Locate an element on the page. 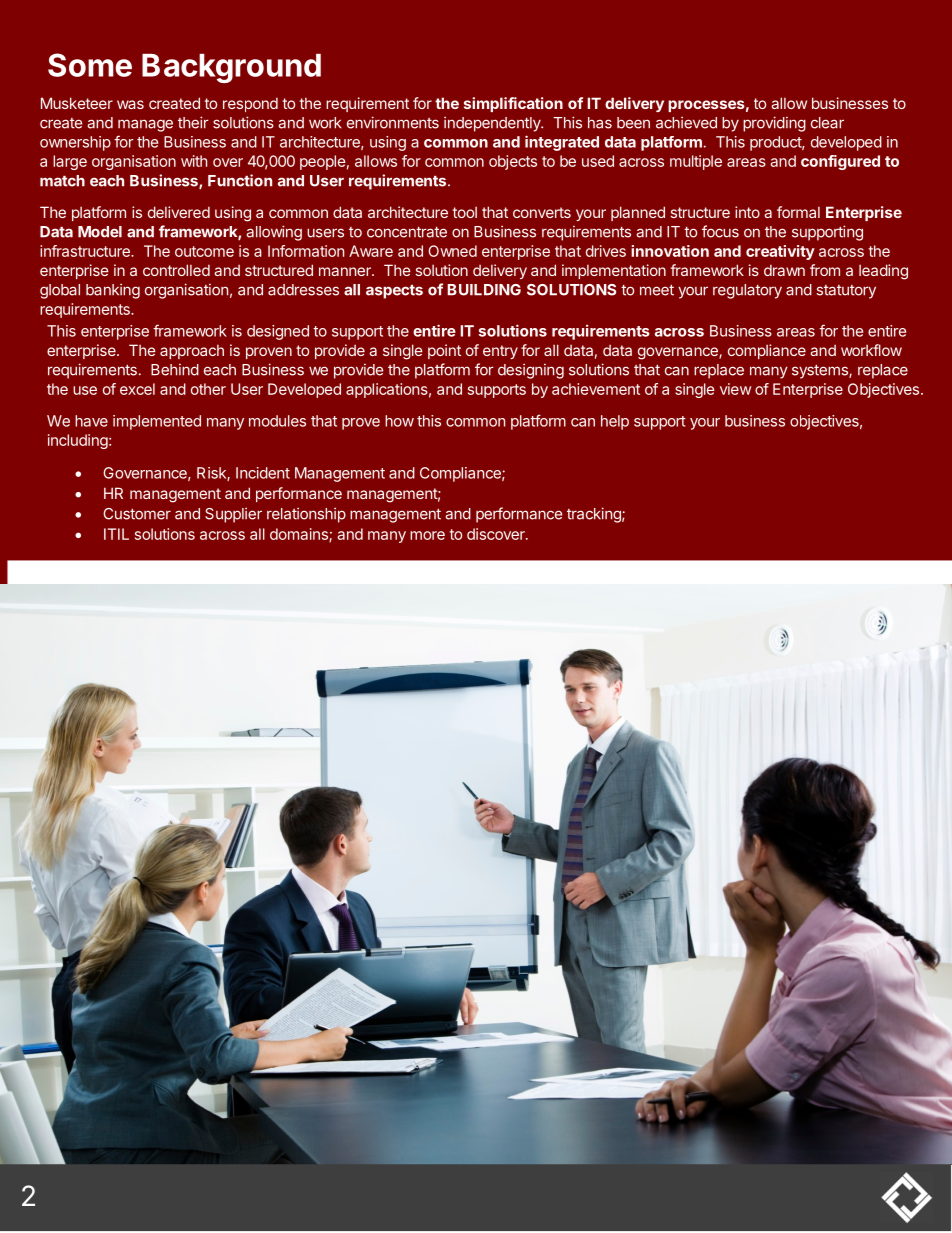 The height and width of the document is (1233, 952). Customer is located at coordinates (137, 514).
